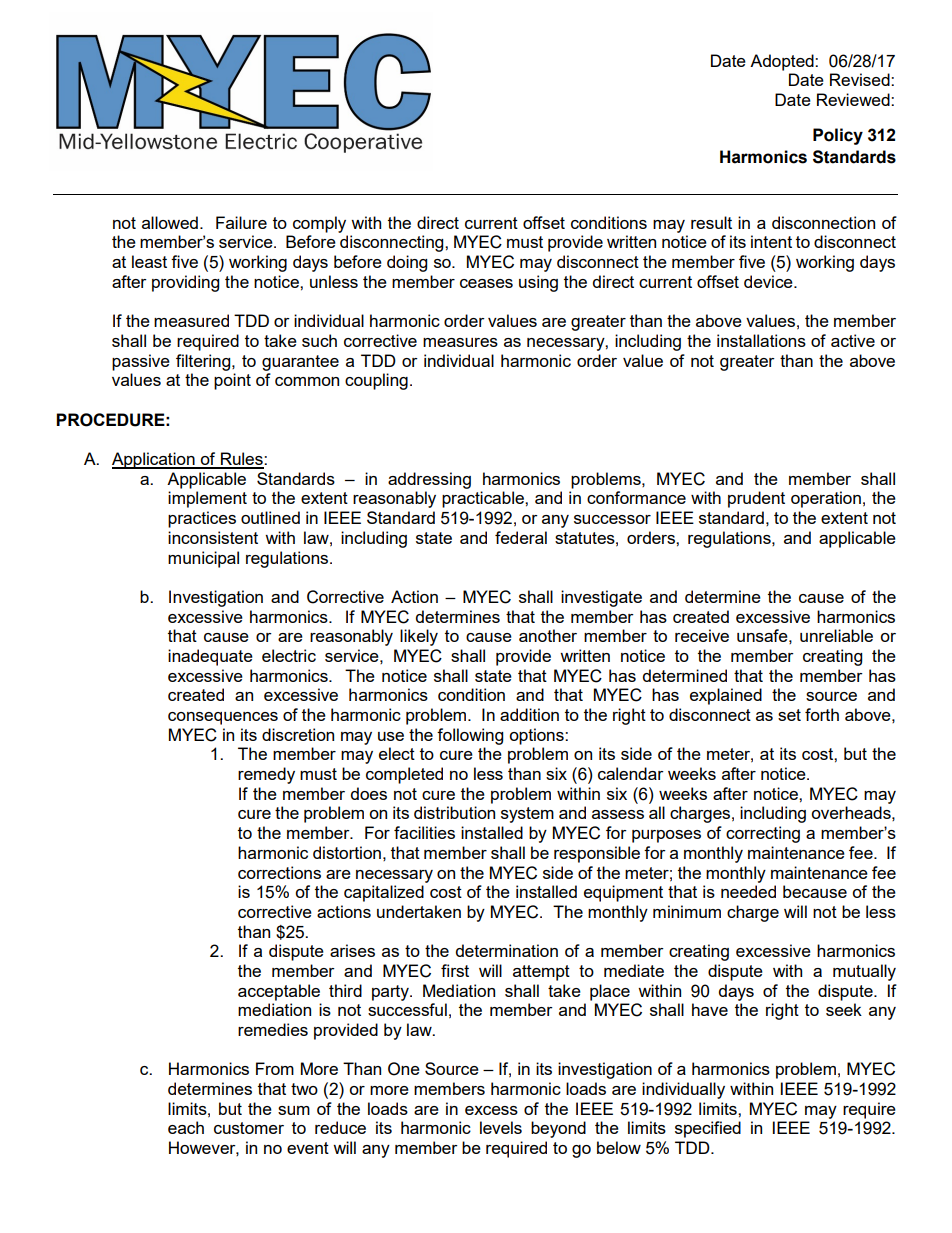 The height and width of the image is (1233, 952). Describe the element at coordinates (407, 263) in the image. I see `doing` at that location.
